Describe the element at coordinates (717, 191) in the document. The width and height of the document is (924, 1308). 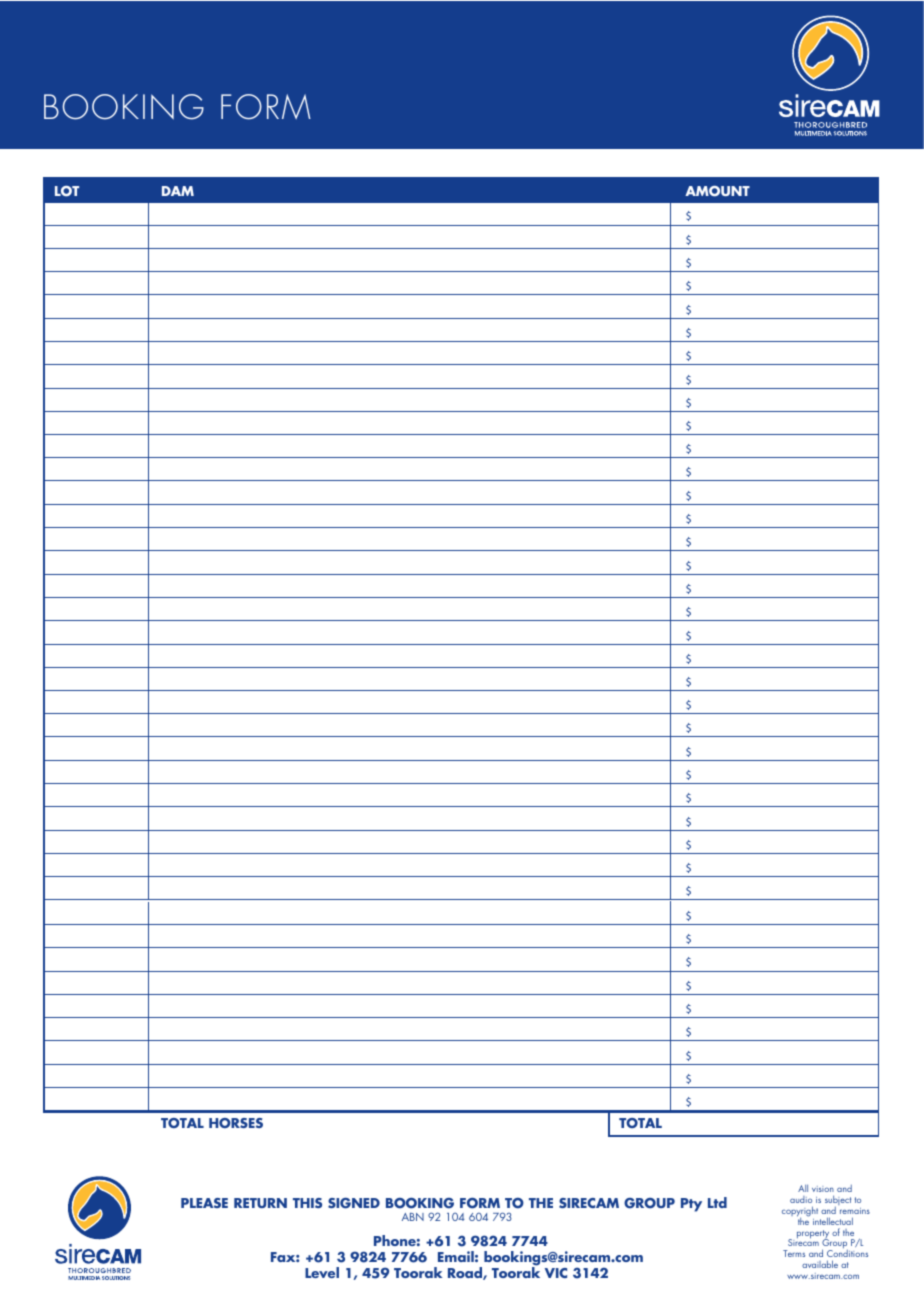
I see `AMOUNT` at that location.
